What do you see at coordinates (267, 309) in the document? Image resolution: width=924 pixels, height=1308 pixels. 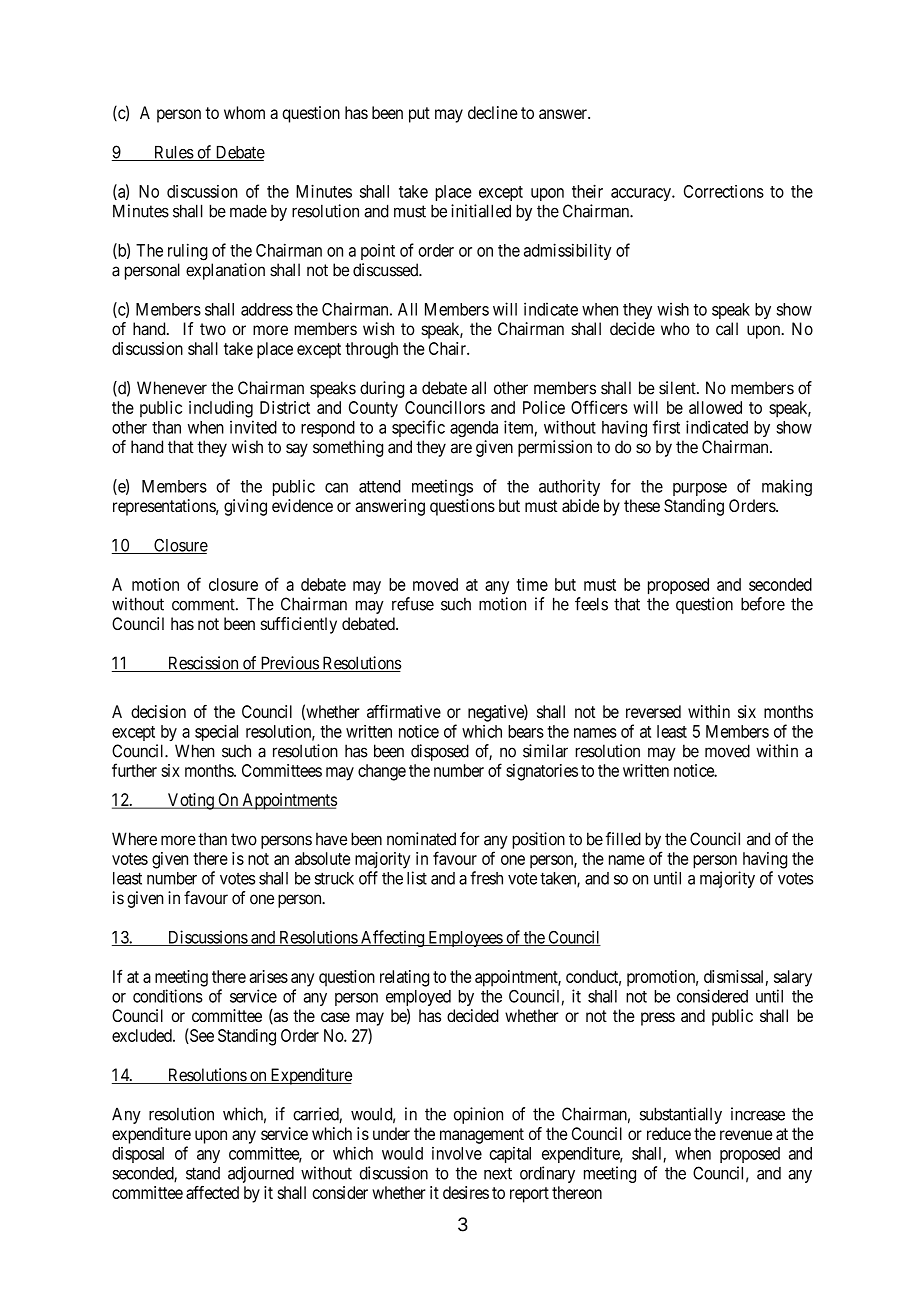 I see `address` at bounding box center [267, 309].
